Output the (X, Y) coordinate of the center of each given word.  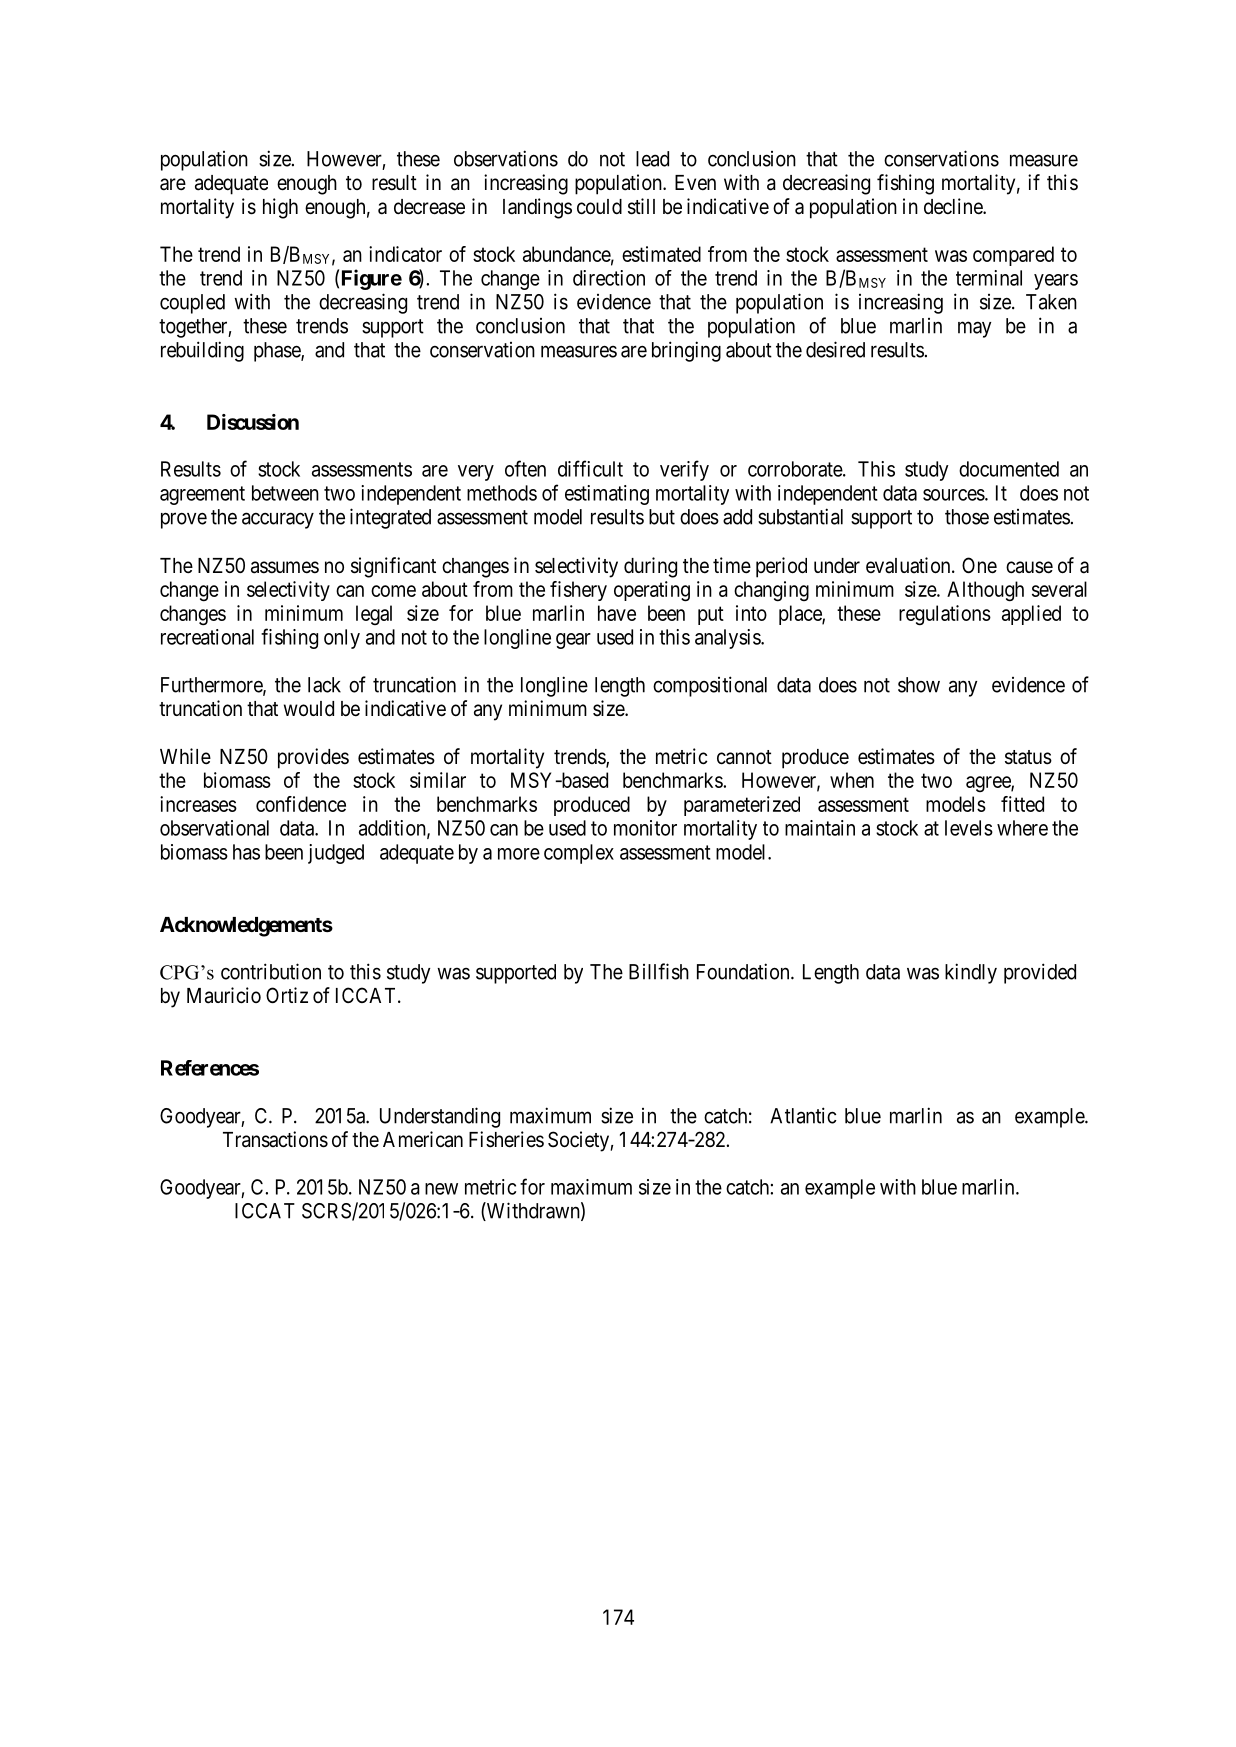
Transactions (275, 1139)
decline (954, 206)
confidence (301, 804)
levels (969, 828)
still (641, 206)
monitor (645, 828)
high (280, 208)
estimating (607, 495)
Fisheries (506, 1139)
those (967, 517)
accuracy (278, 520)
